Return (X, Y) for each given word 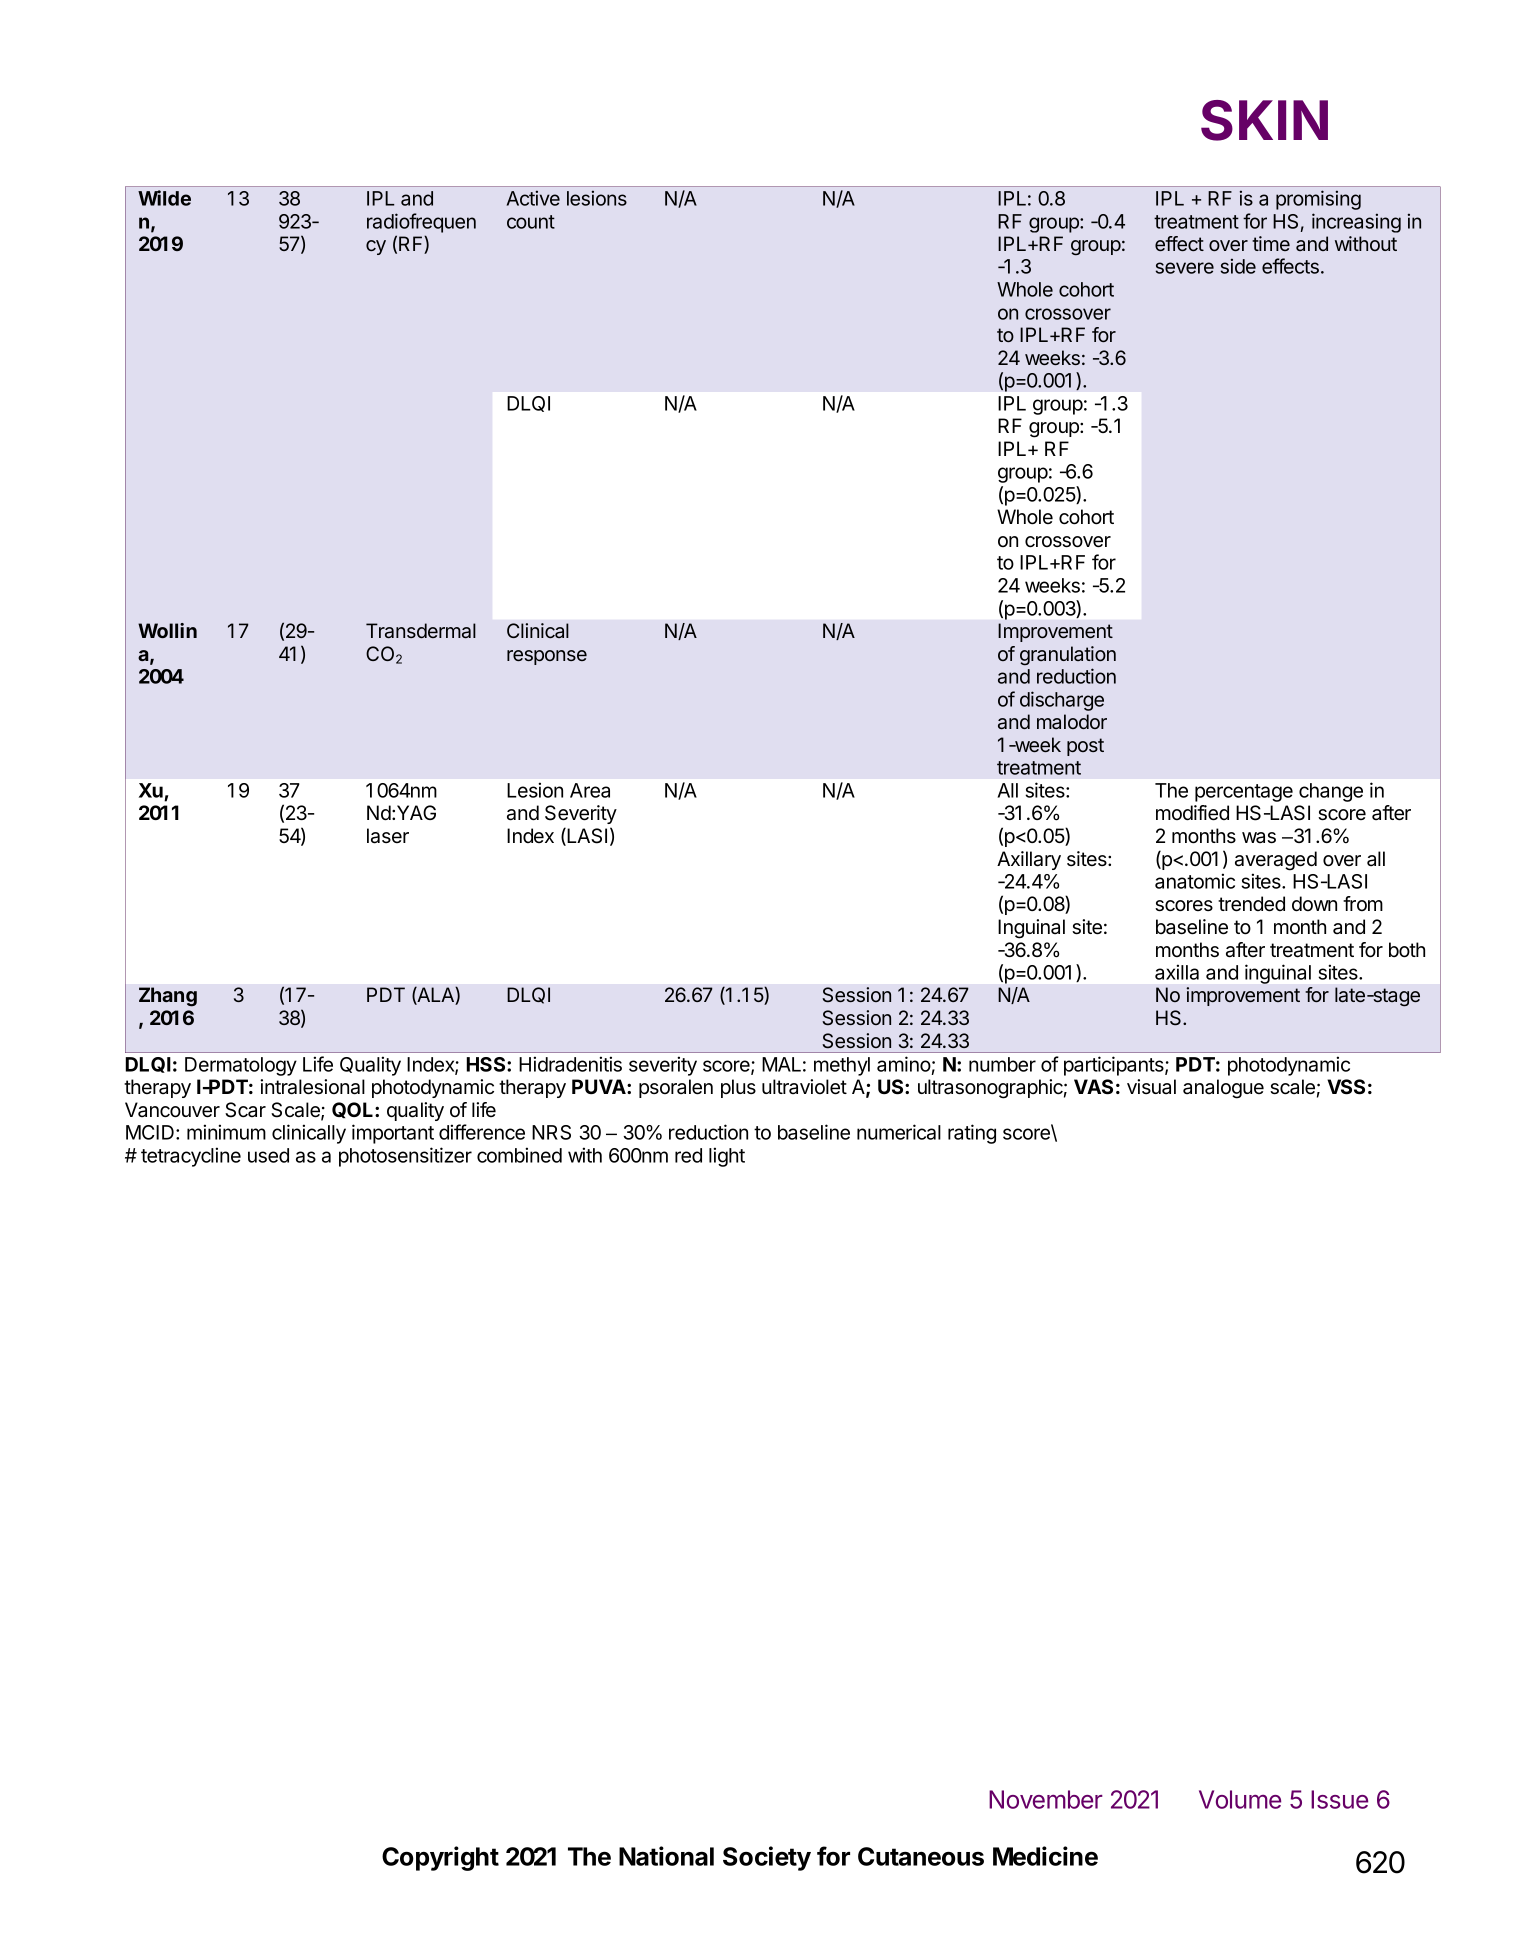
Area (590, 790)
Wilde (164, 198)
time (1271, 243)
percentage (1244, 793)
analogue (1223, 1089)
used (268, 1155)
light (727, 1157)
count (531, 222)
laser (388, 836)
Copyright (440, 1858)
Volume (1240, 1799)
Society (767, 1858)
